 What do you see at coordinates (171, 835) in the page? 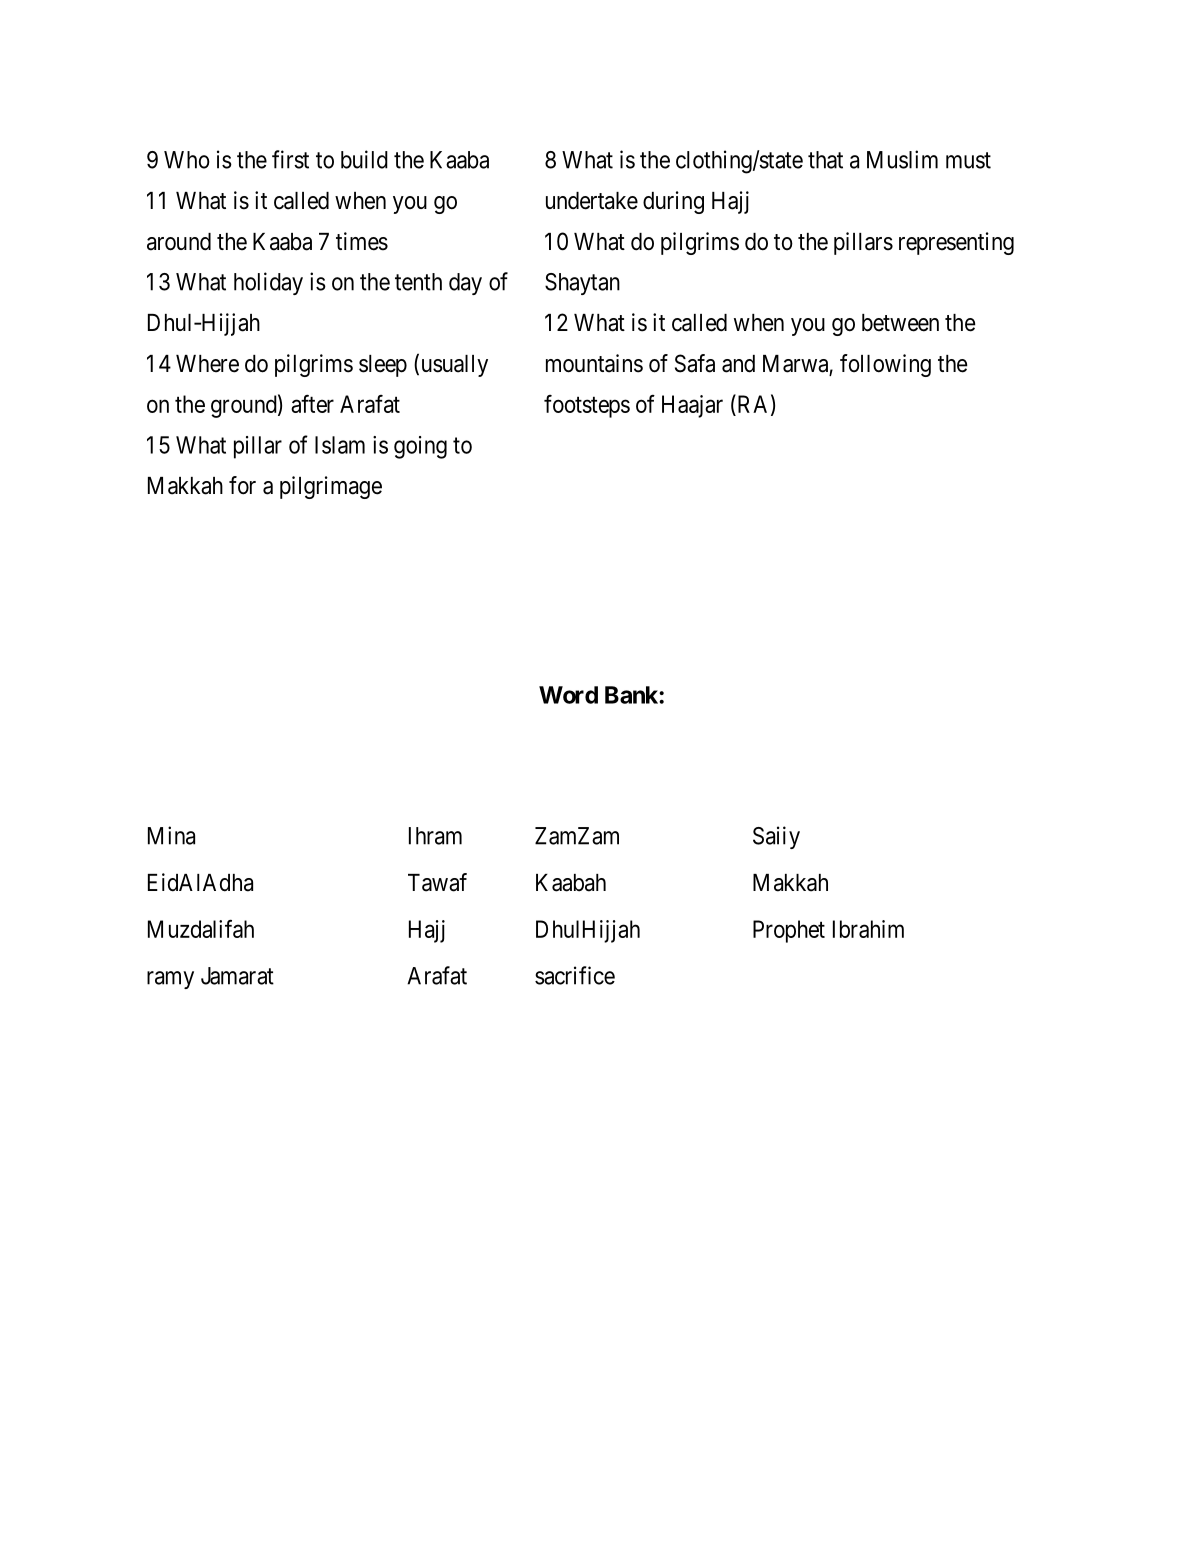
I see `Mina` at bounding box center [171, 835].
